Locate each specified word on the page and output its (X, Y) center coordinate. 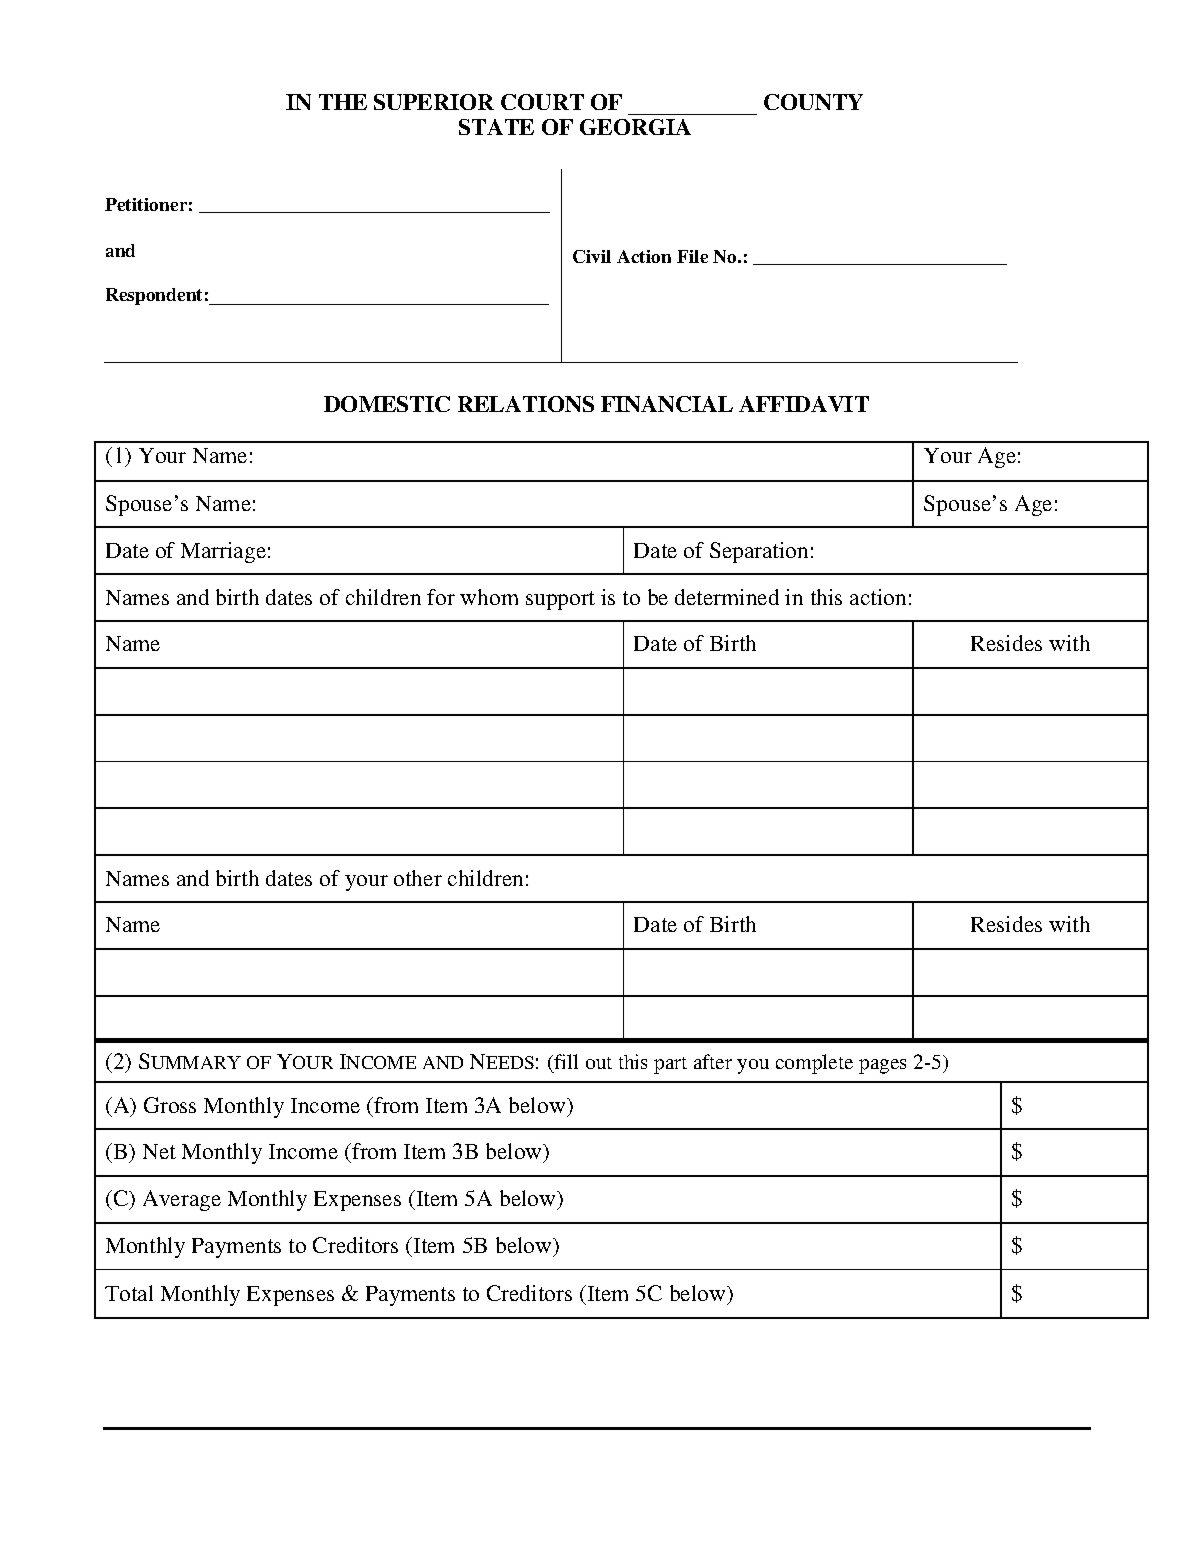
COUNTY (813, 102)
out (599, 1063)
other (418, 878)
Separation (759, 552)
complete (814, 1064)
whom (489, 597)
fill (566, 1061)
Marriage (223, 552)
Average (182, 1200)
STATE (496, 127)
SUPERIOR (434, 102)
